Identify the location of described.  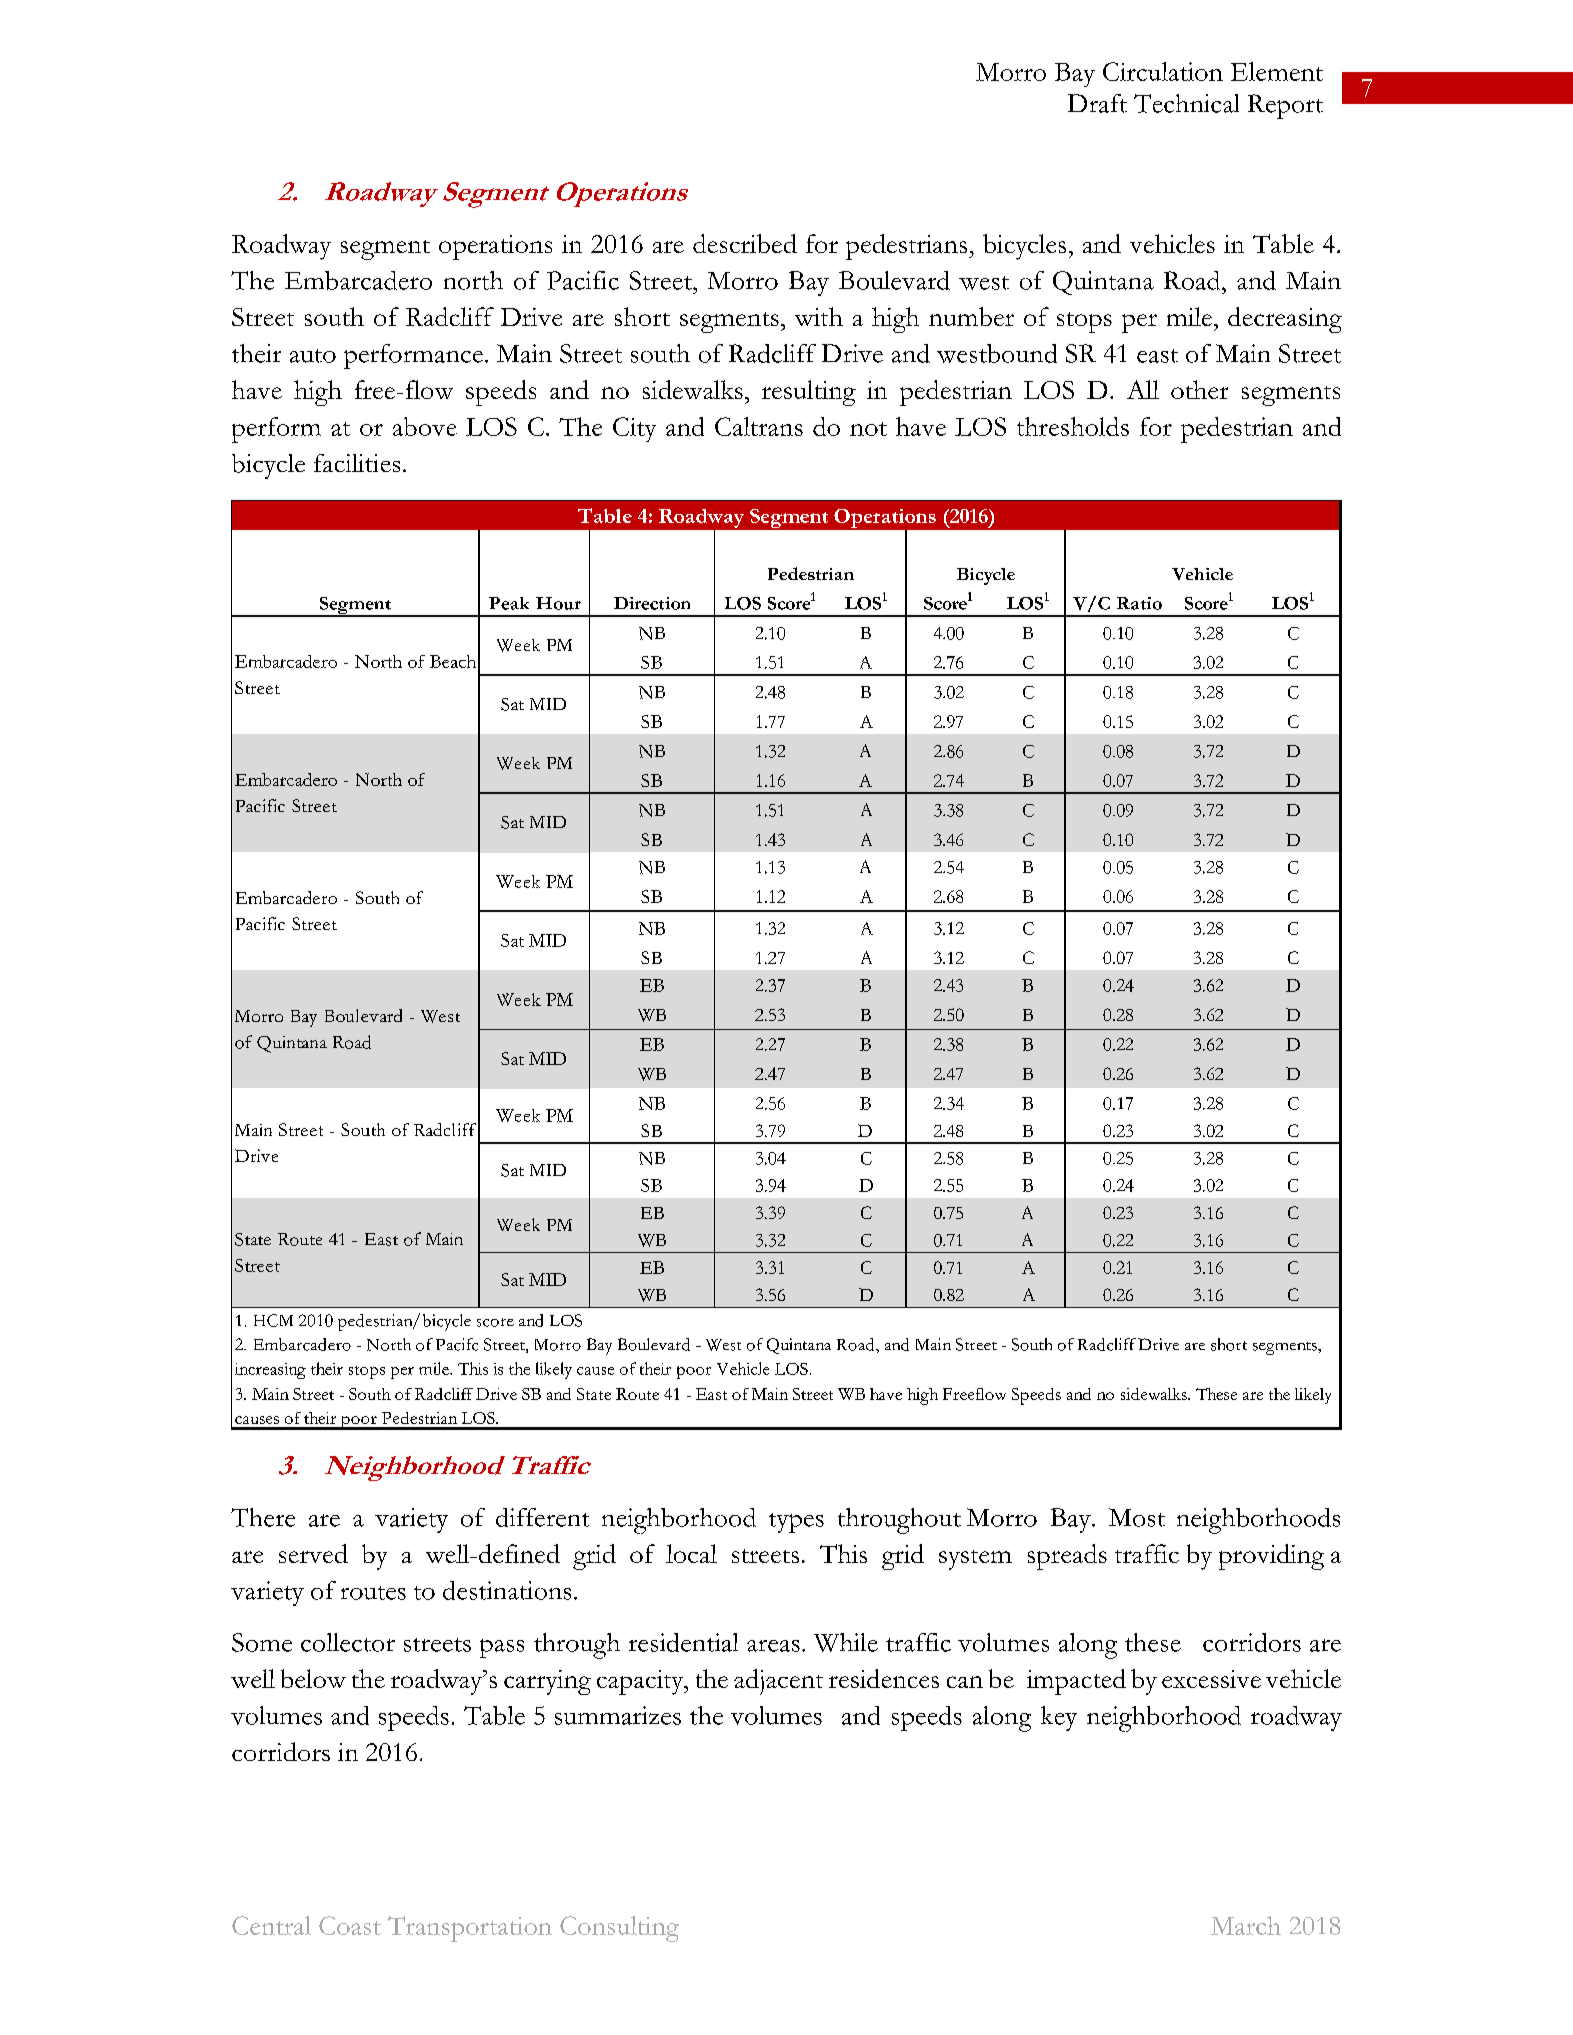
(745, 243).
